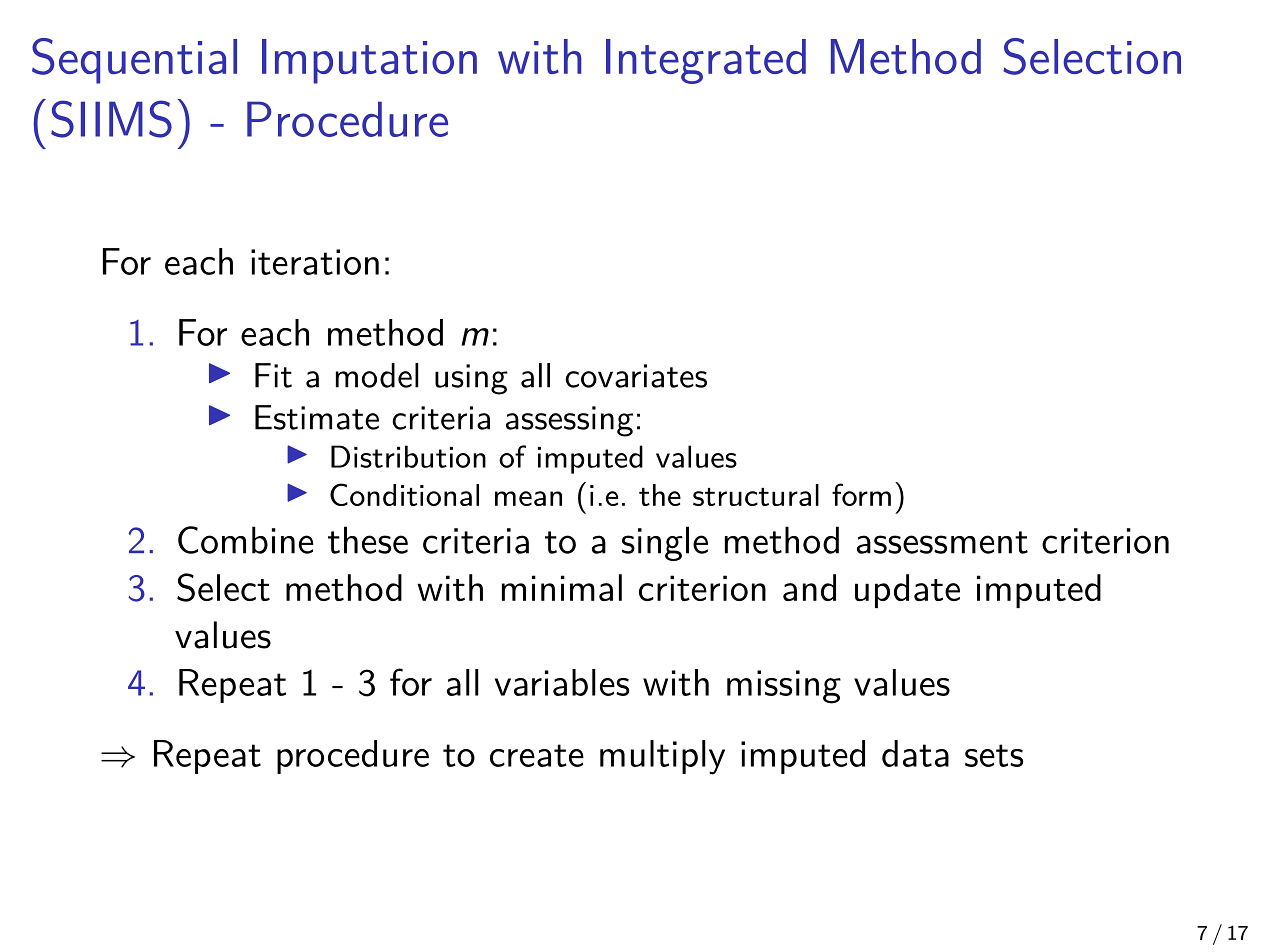  Describe the element at coordinates (315, 262) in the screenshot. I see `iteration` at that location.
